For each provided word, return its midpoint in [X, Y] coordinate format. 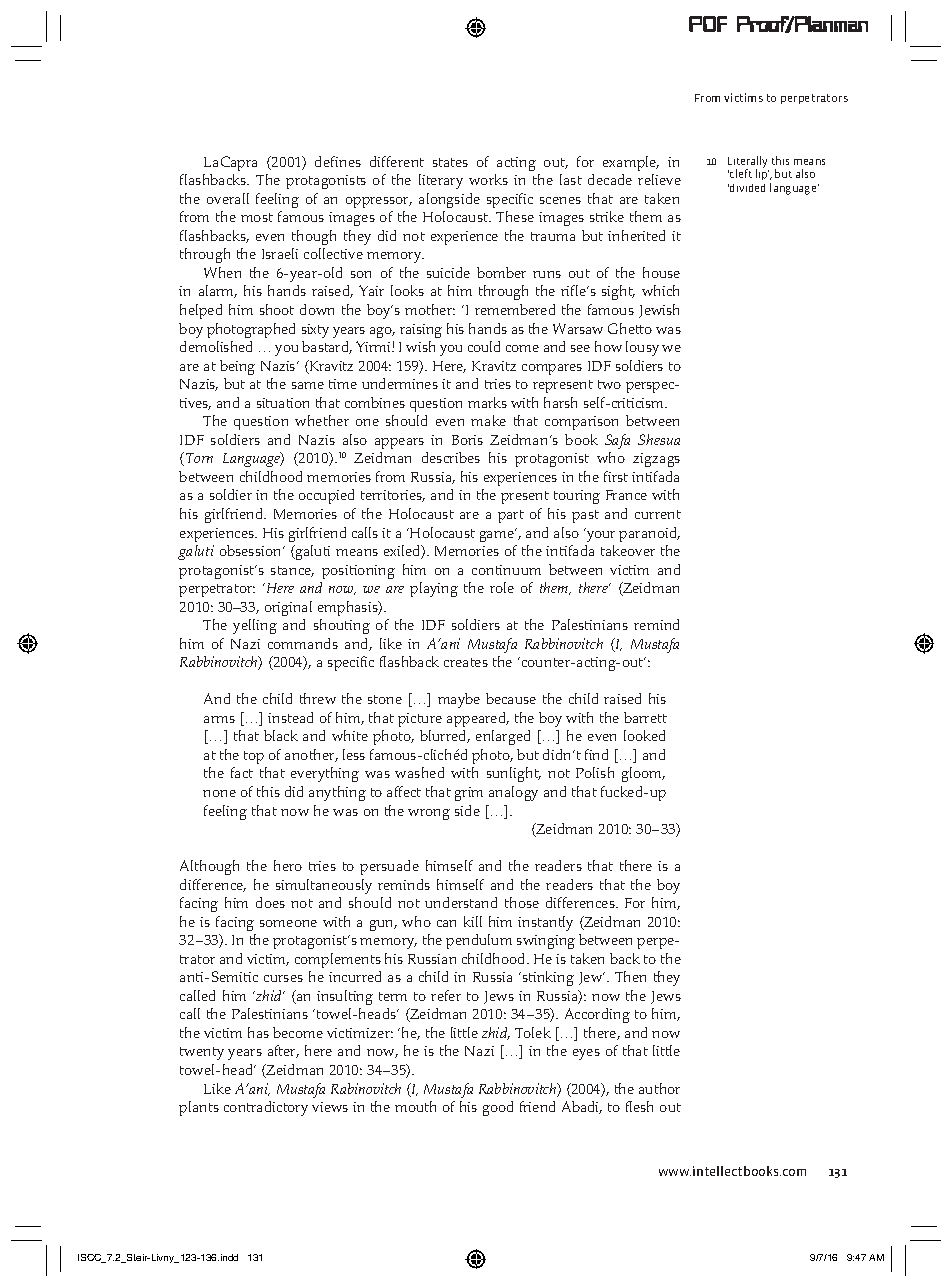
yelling [255, 626]
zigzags [656, 460]
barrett [645, 717]
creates [466, 662]
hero [288, 865]
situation [283, 403]
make [488, 420]
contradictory [266, 1108]
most [257, 217]
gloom [643, 774]
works [488, 179]
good [498, 1108]
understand [461, 902]
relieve [659, 179]
